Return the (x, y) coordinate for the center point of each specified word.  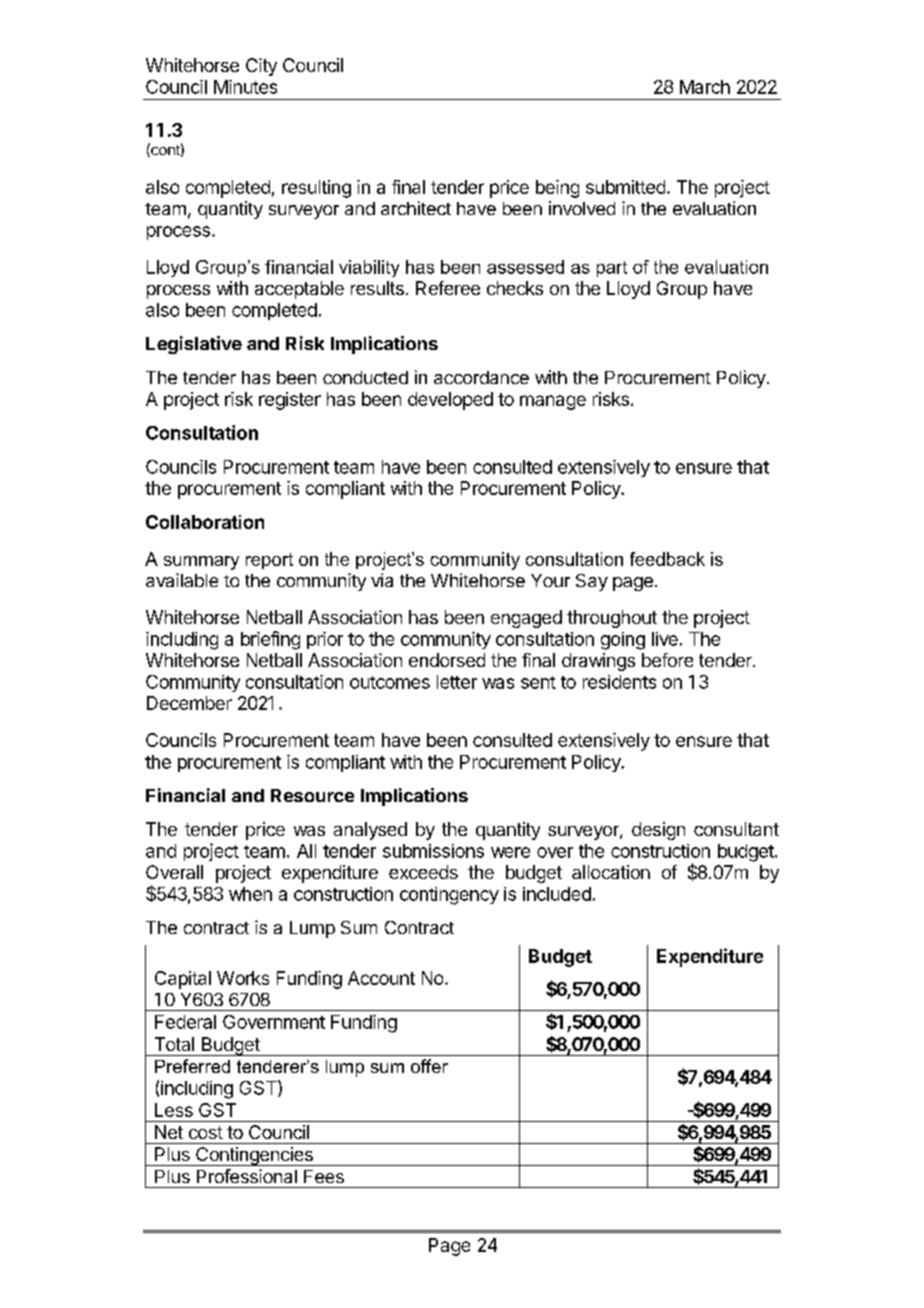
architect (416, 208)
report (269, 561)
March (705, 87)
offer (429, 1066)
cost (206, 1132)
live (665, 639)
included (557, 894)
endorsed (447, 660)
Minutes (245, 87)
